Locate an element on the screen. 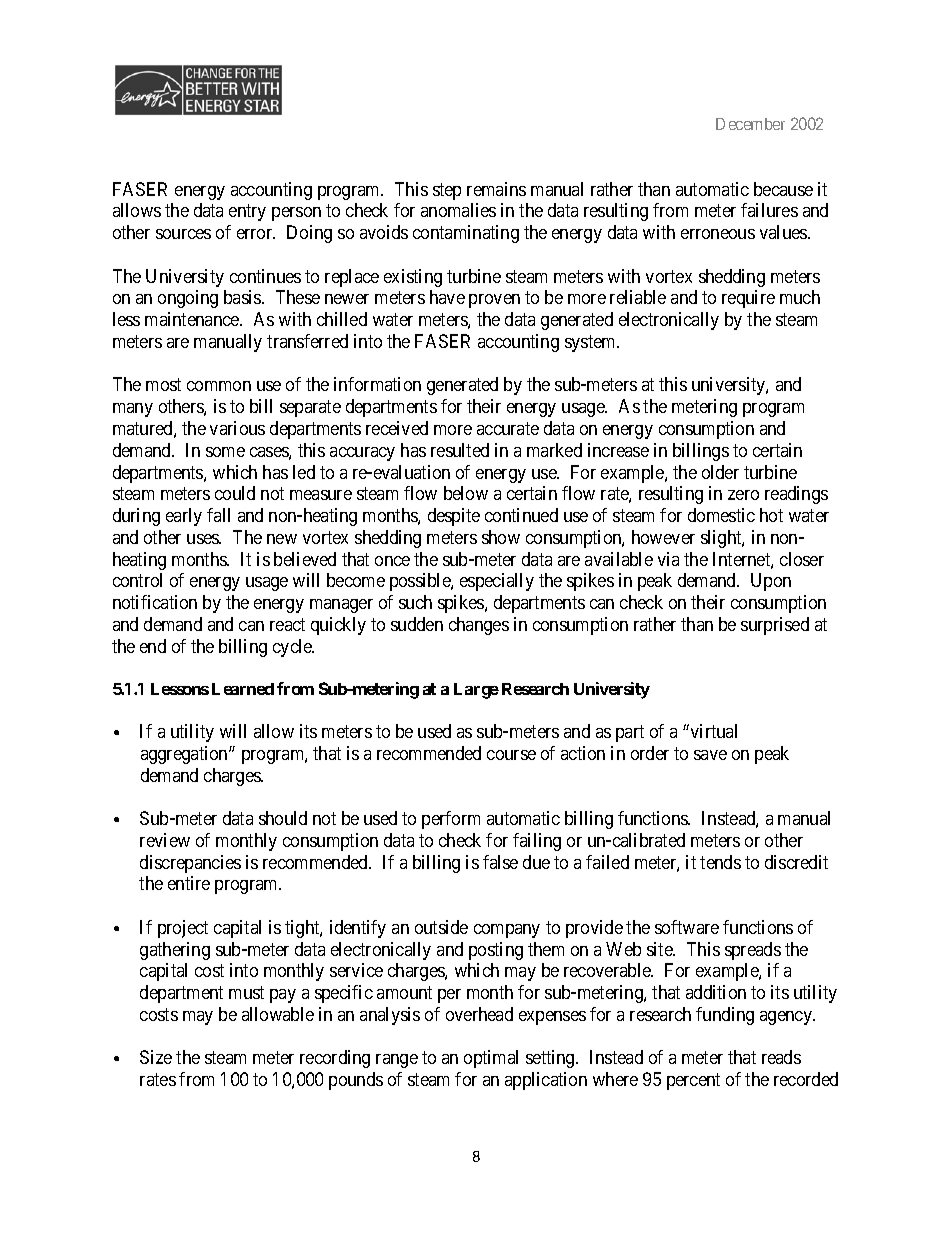 The image size is (952, 1233). remains is located at coordinates (496, 189).
